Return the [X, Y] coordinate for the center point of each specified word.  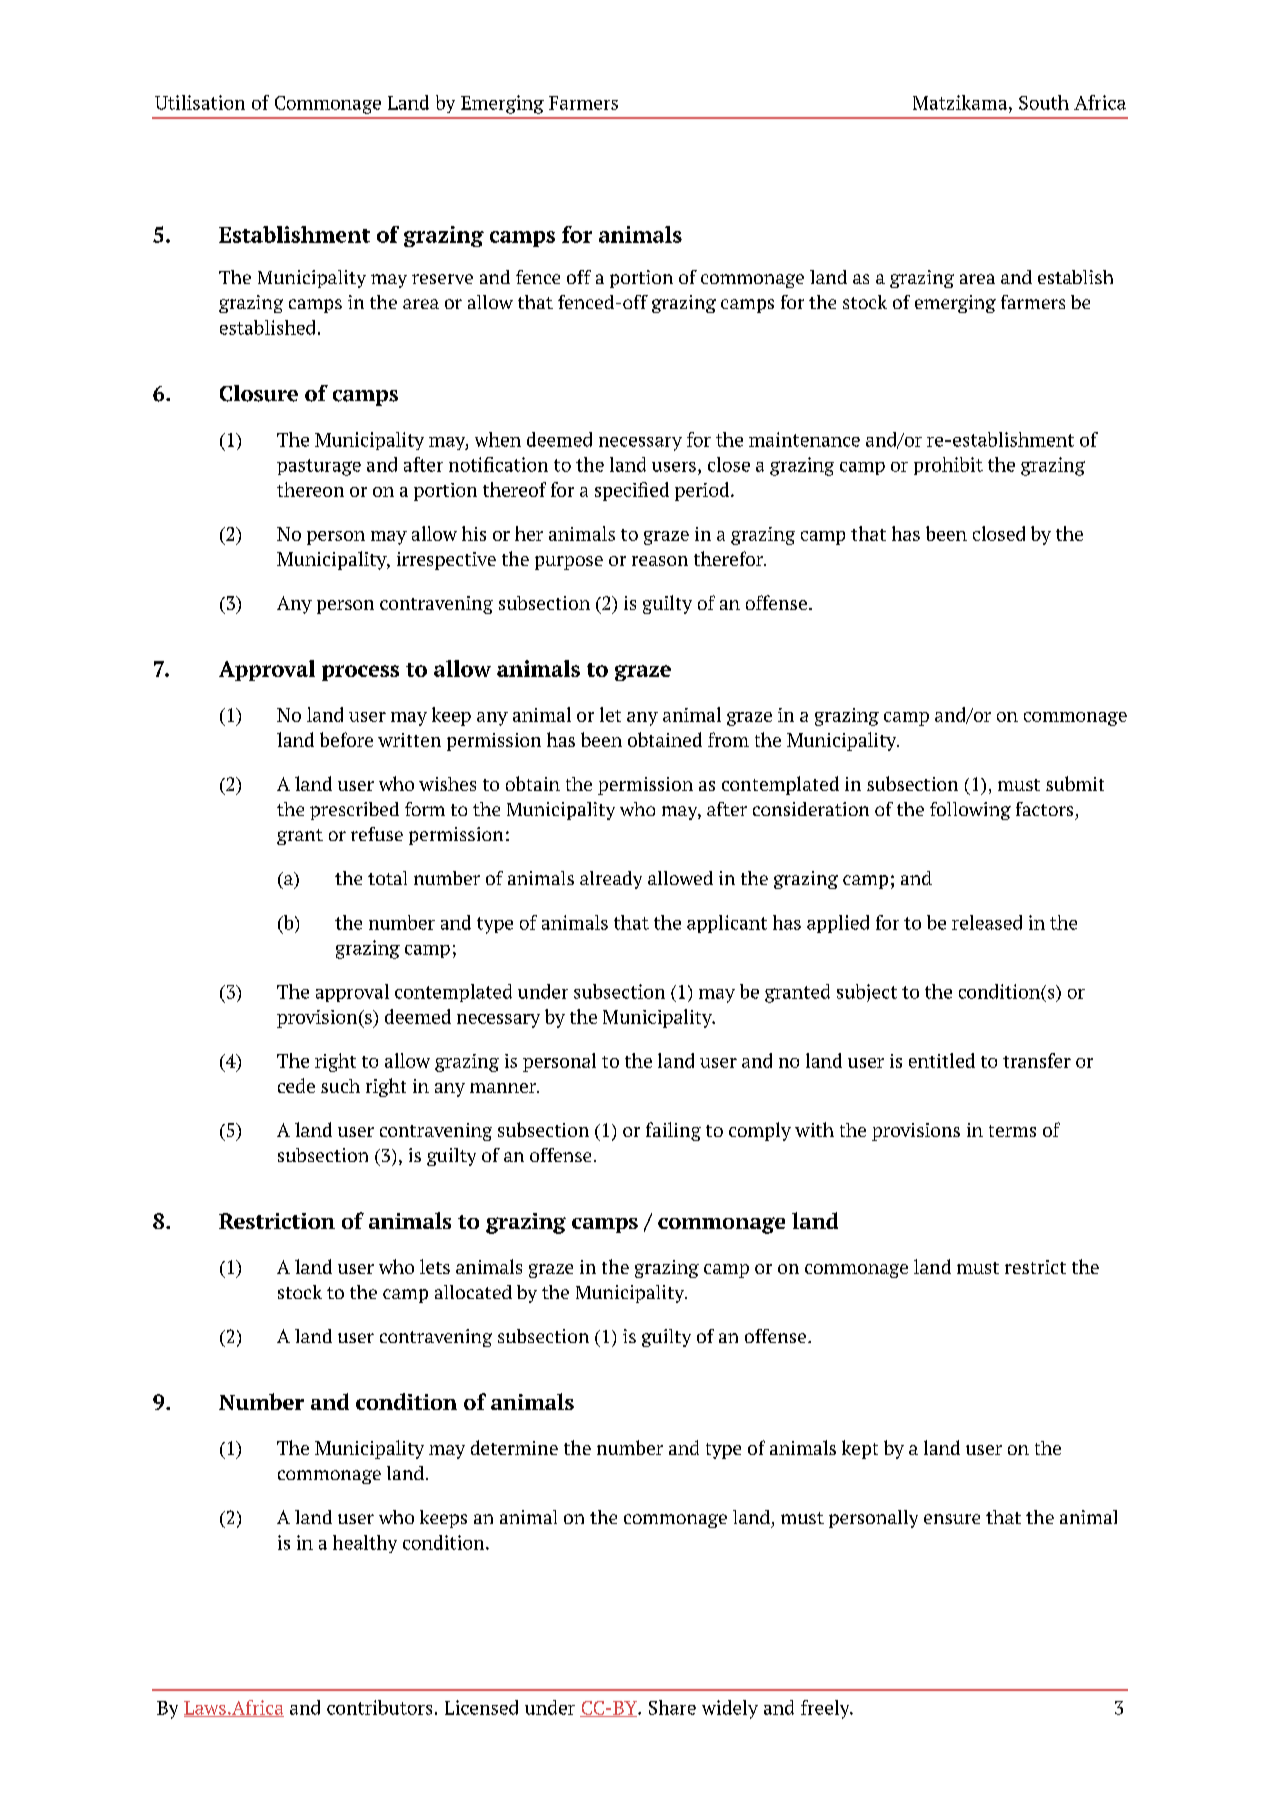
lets [435, 1266]
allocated [473, 1292]
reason [660, 561]
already [611, 880]
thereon [310, 489]
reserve [442, 279]
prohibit [948, 466]
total [387, 878]
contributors [379, 1707]
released [987, 922]
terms [1012, 1131]
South [1044, 102]
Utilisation [200, 102]
